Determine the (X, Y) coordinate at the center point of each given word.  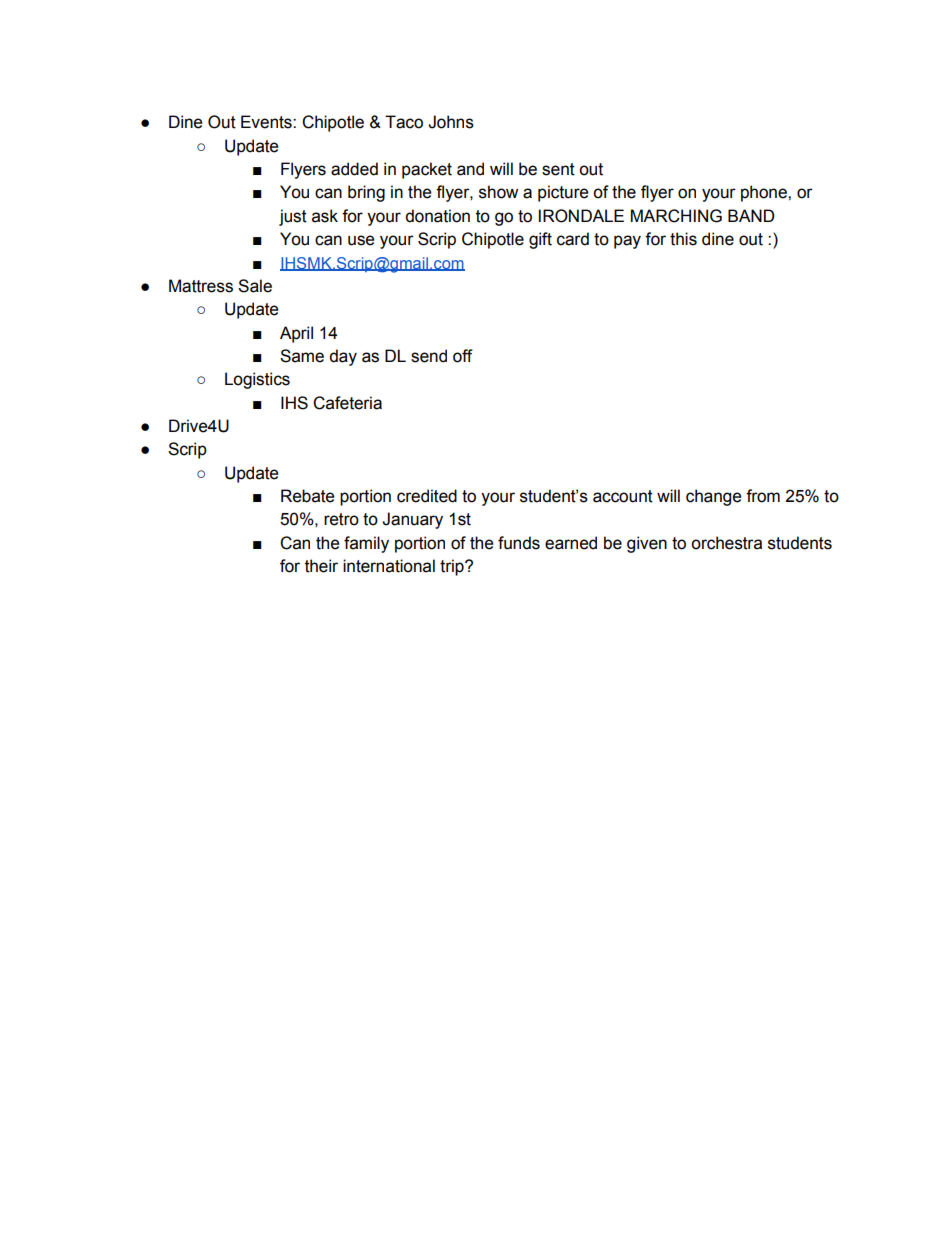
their (321, 566)
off (463, 356)
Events (267, 122)
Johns (451, 122)
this (683, 239)
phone (765, 193)
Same (302, 356)
